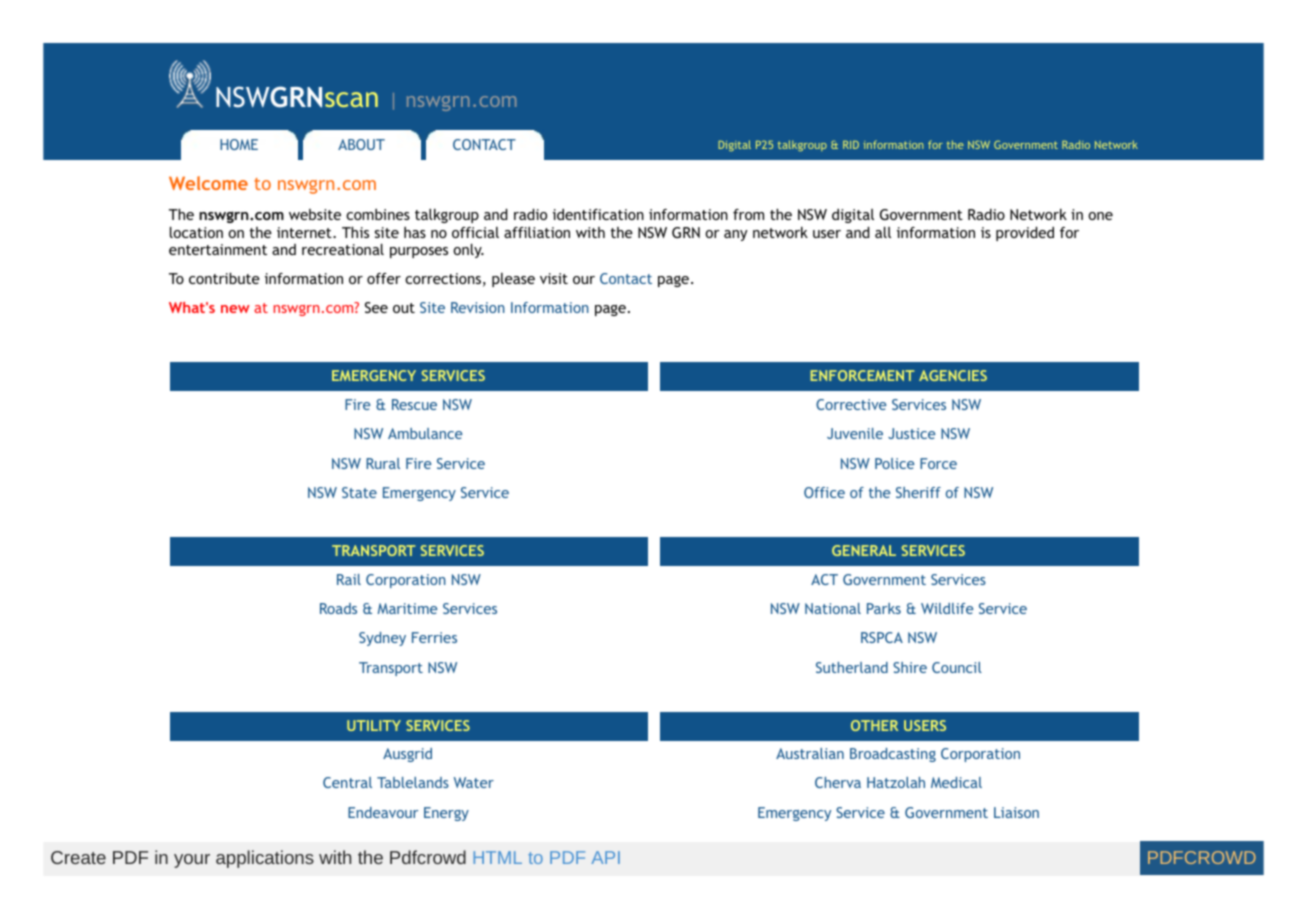  I want to click on Sheriff, so click(918, 492).
